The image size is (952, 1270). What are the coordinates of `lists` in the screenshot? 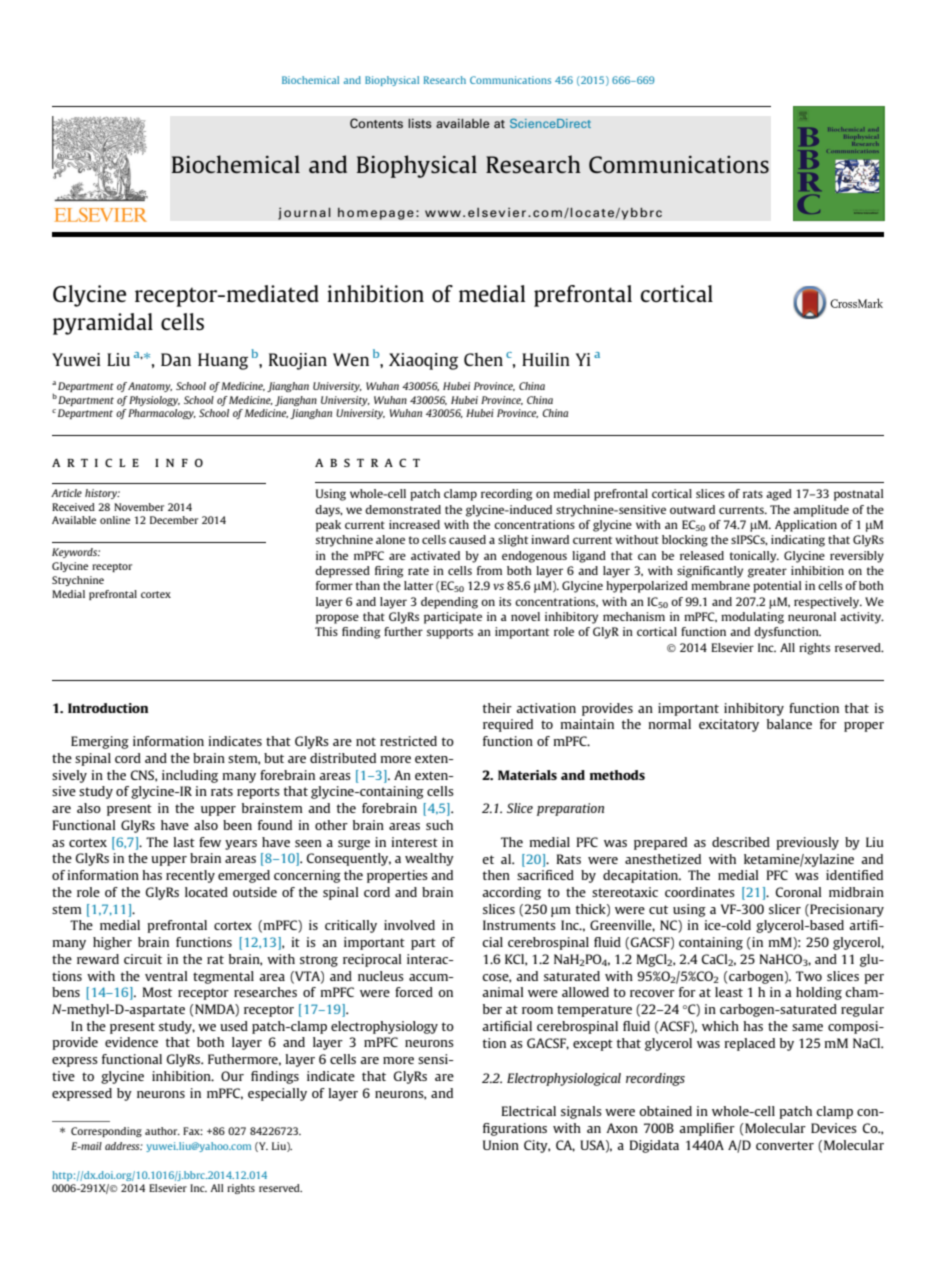 It's located at (420, 123).
